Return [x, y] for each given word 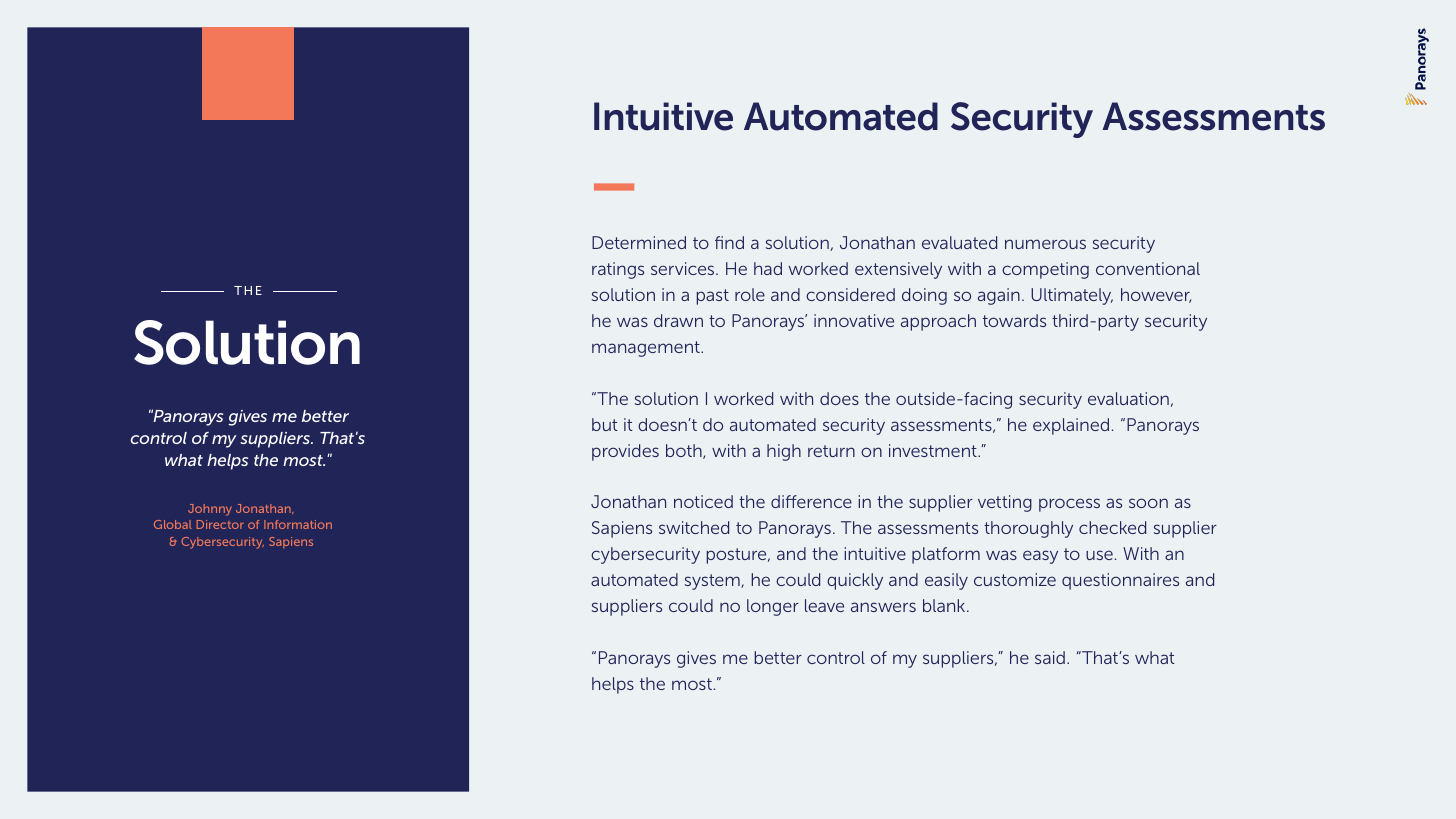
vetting [1005, 503]
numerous [1045, 244]
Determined [639, 242]
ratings [618, 270]
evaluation [1128, 398]
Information [298, 524]
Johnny [210, 510]
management [647, 349]
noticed [703, 501]
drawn [678, 320]
